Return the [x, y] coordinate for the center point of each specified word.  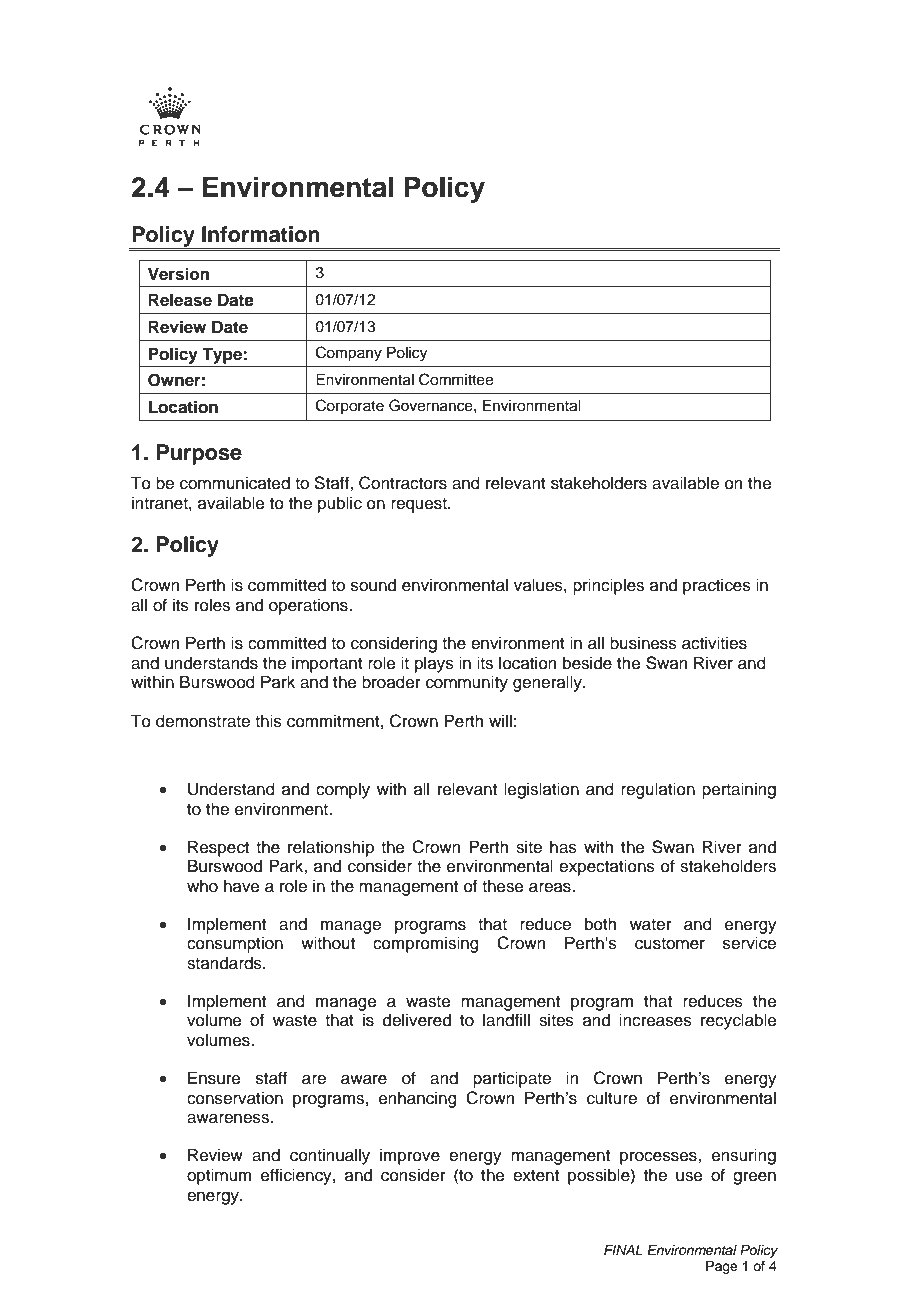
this [268, 721]
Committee [456, 379]
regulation [658, 790]
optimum [219, 1176]
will [500, 720]
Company [349, 354]
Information [261, 234]
